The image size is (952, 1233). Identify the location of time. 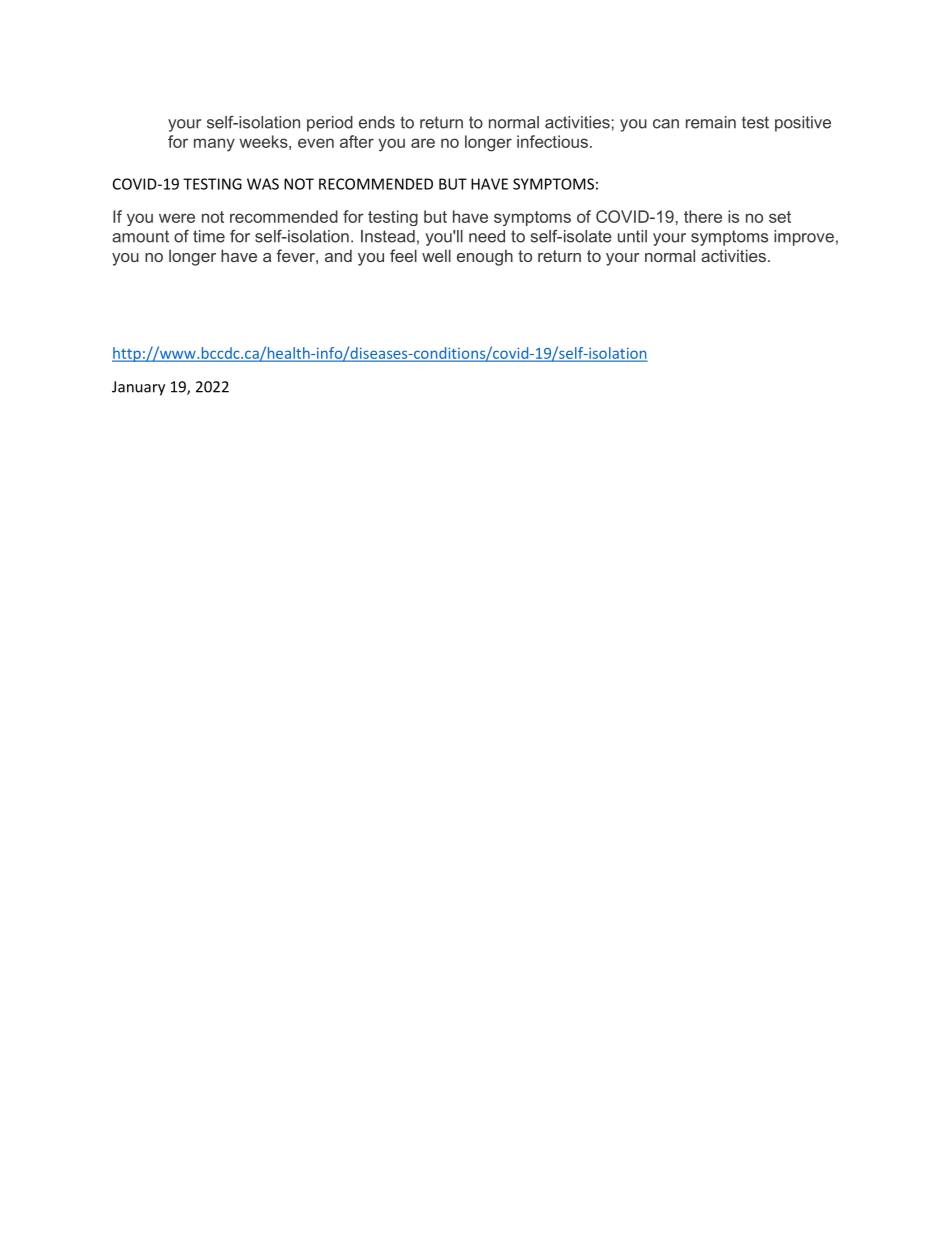
(209, 236).
